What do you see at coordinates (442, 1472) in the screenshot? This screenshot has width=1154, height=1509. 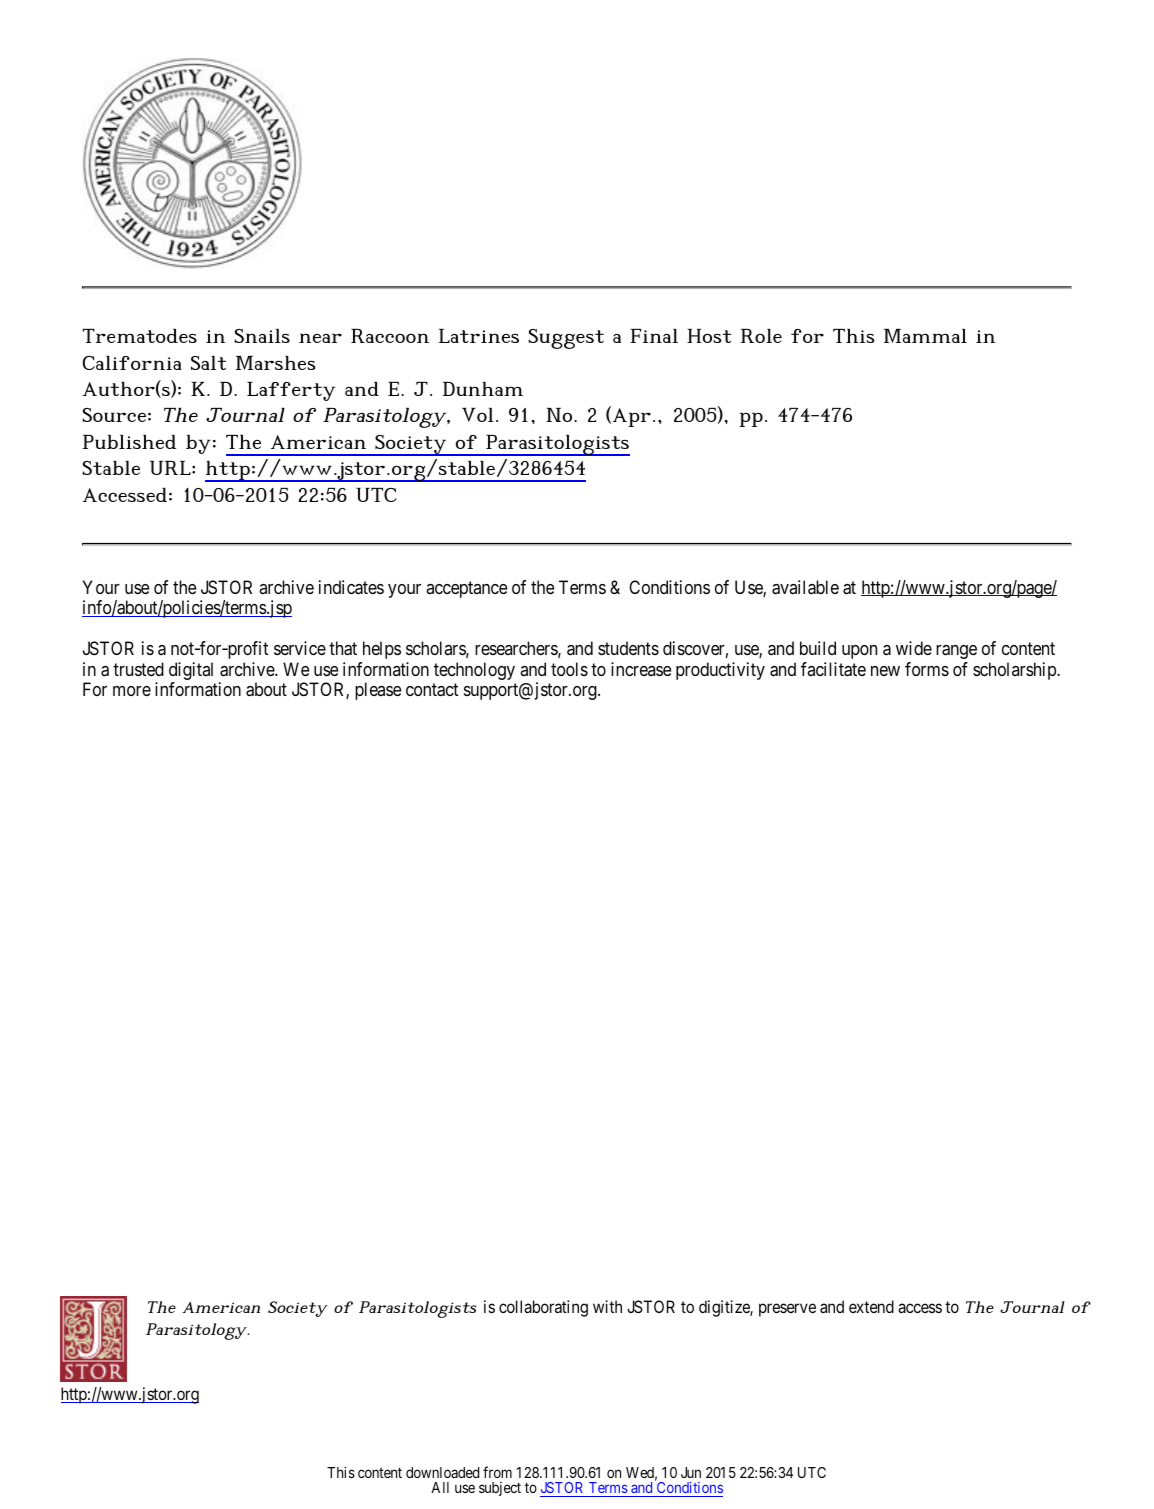 I see `downloaded` at bounding box center [442, 1472].
